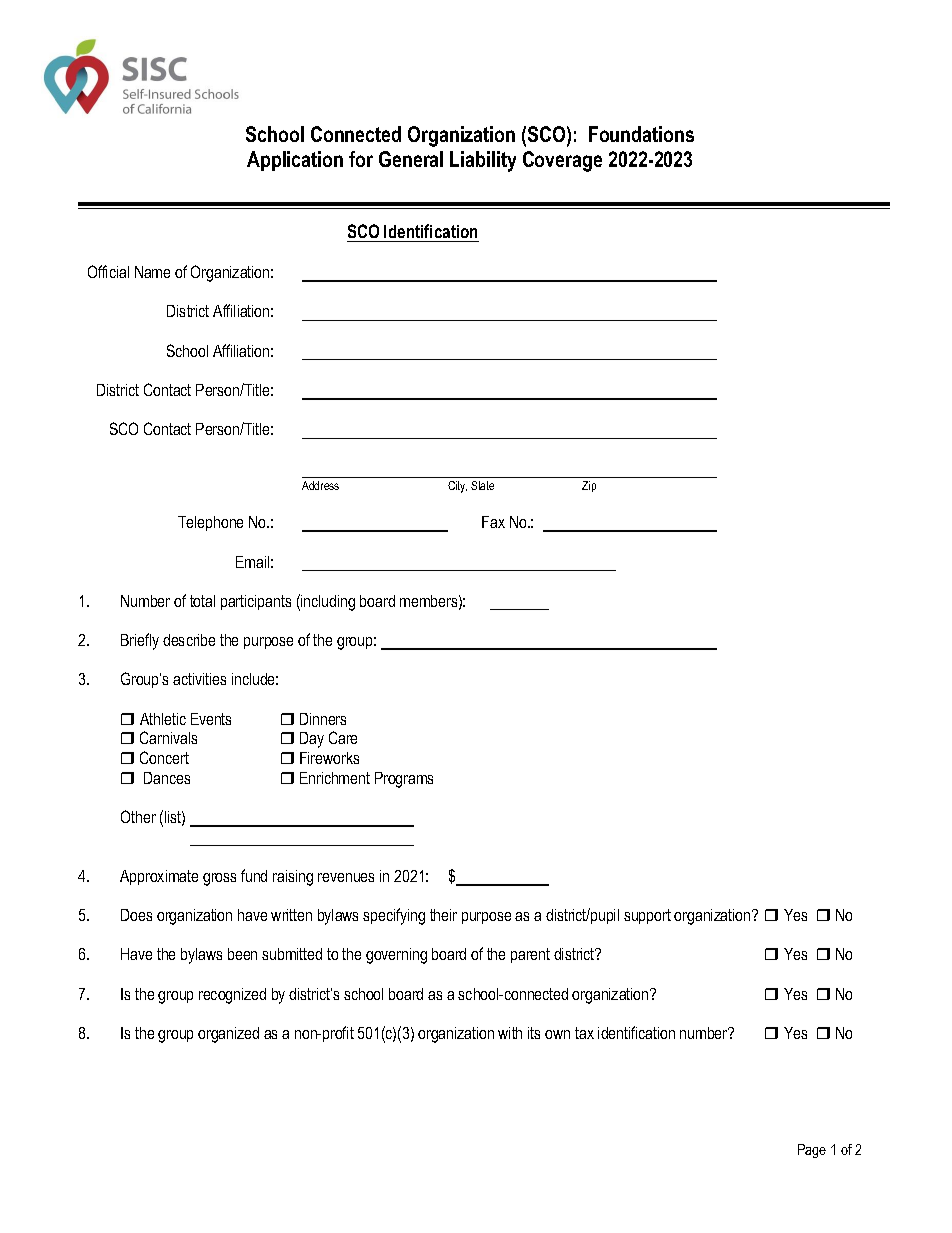  What do you see at coordinates (482, 485) in the image?
I see `State` at bounding box center [482, 485].
